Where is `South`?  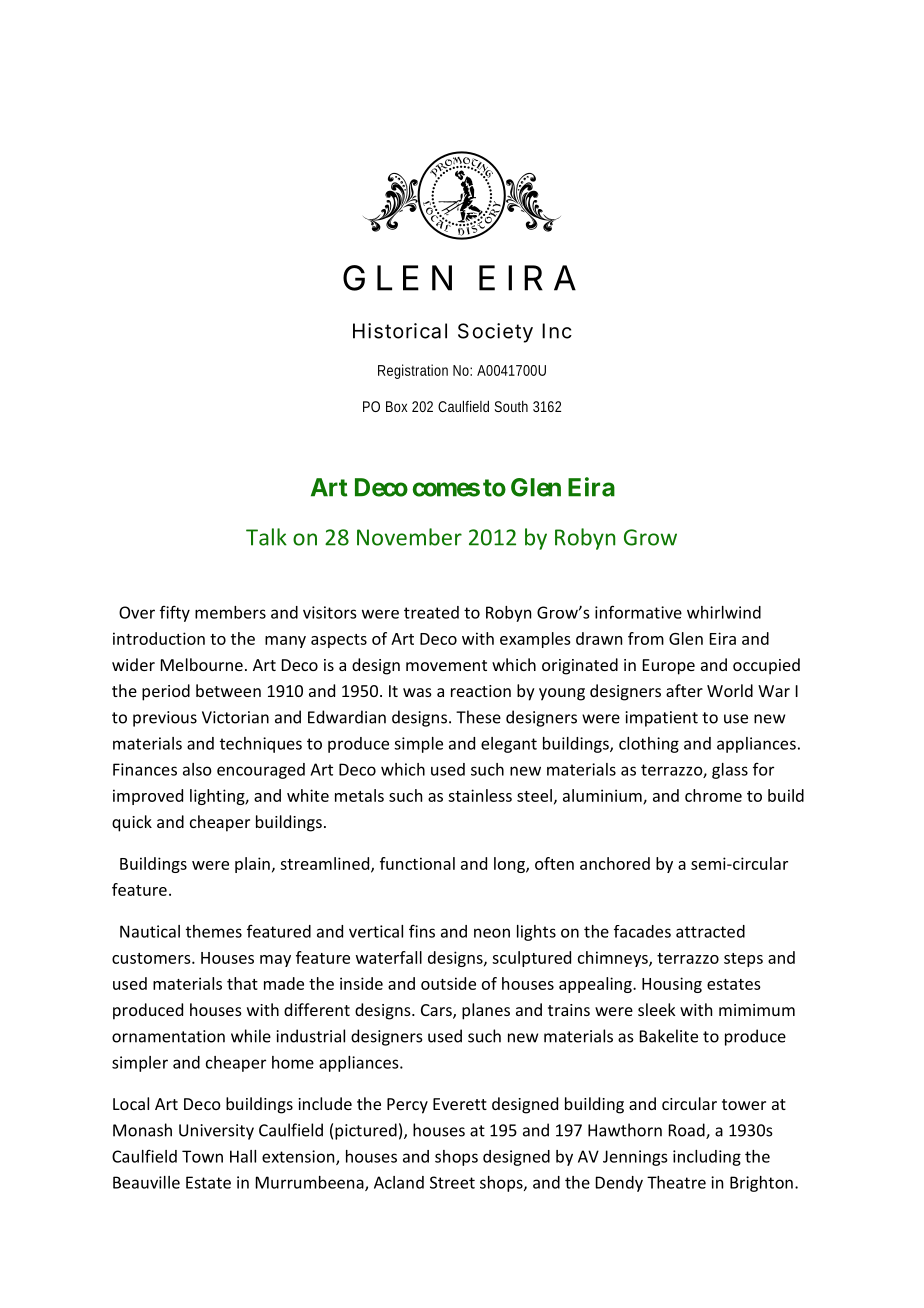
South is located at coordinates (511, 406).
